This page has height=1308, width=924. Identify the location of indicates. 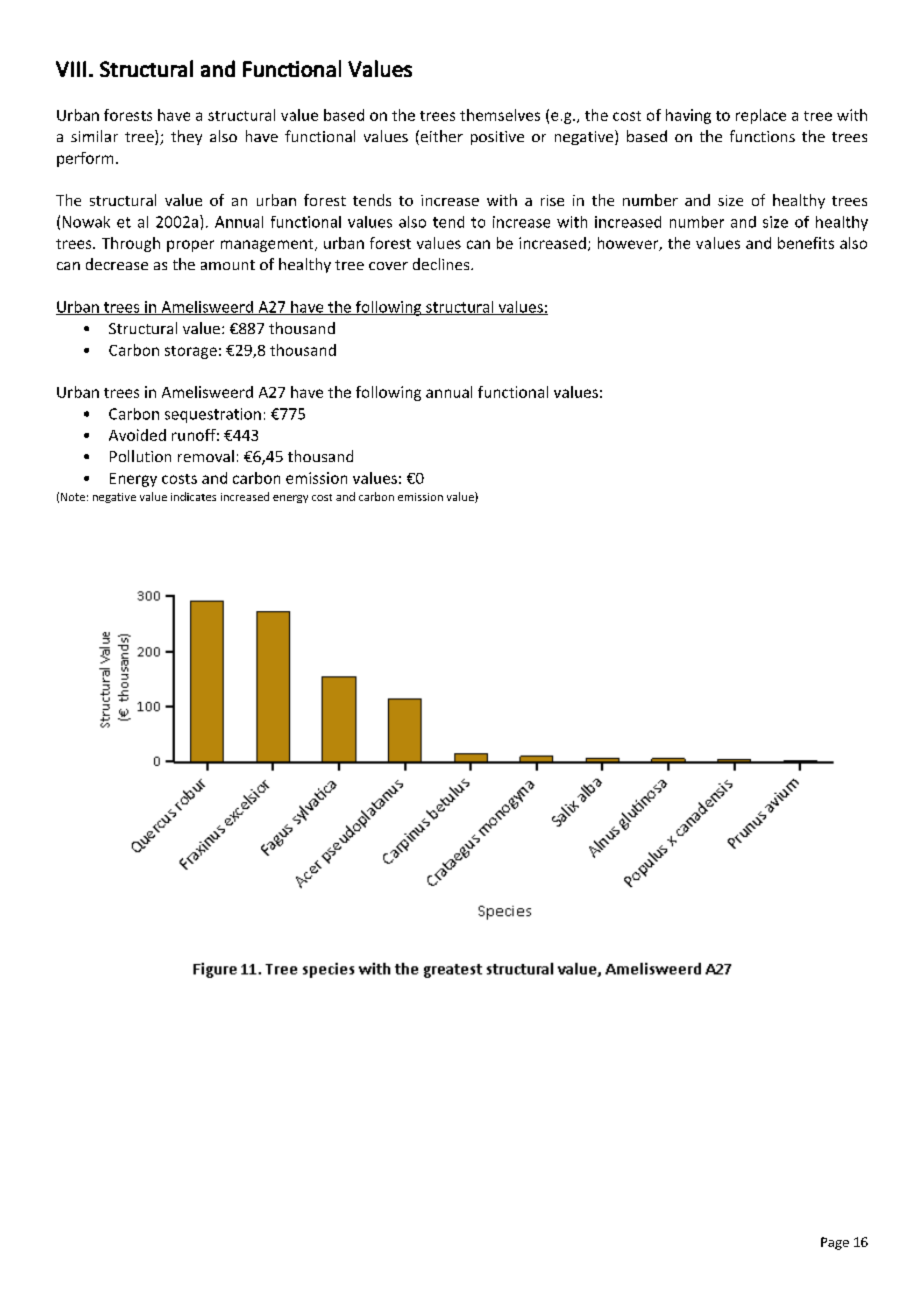
(193, 496).
